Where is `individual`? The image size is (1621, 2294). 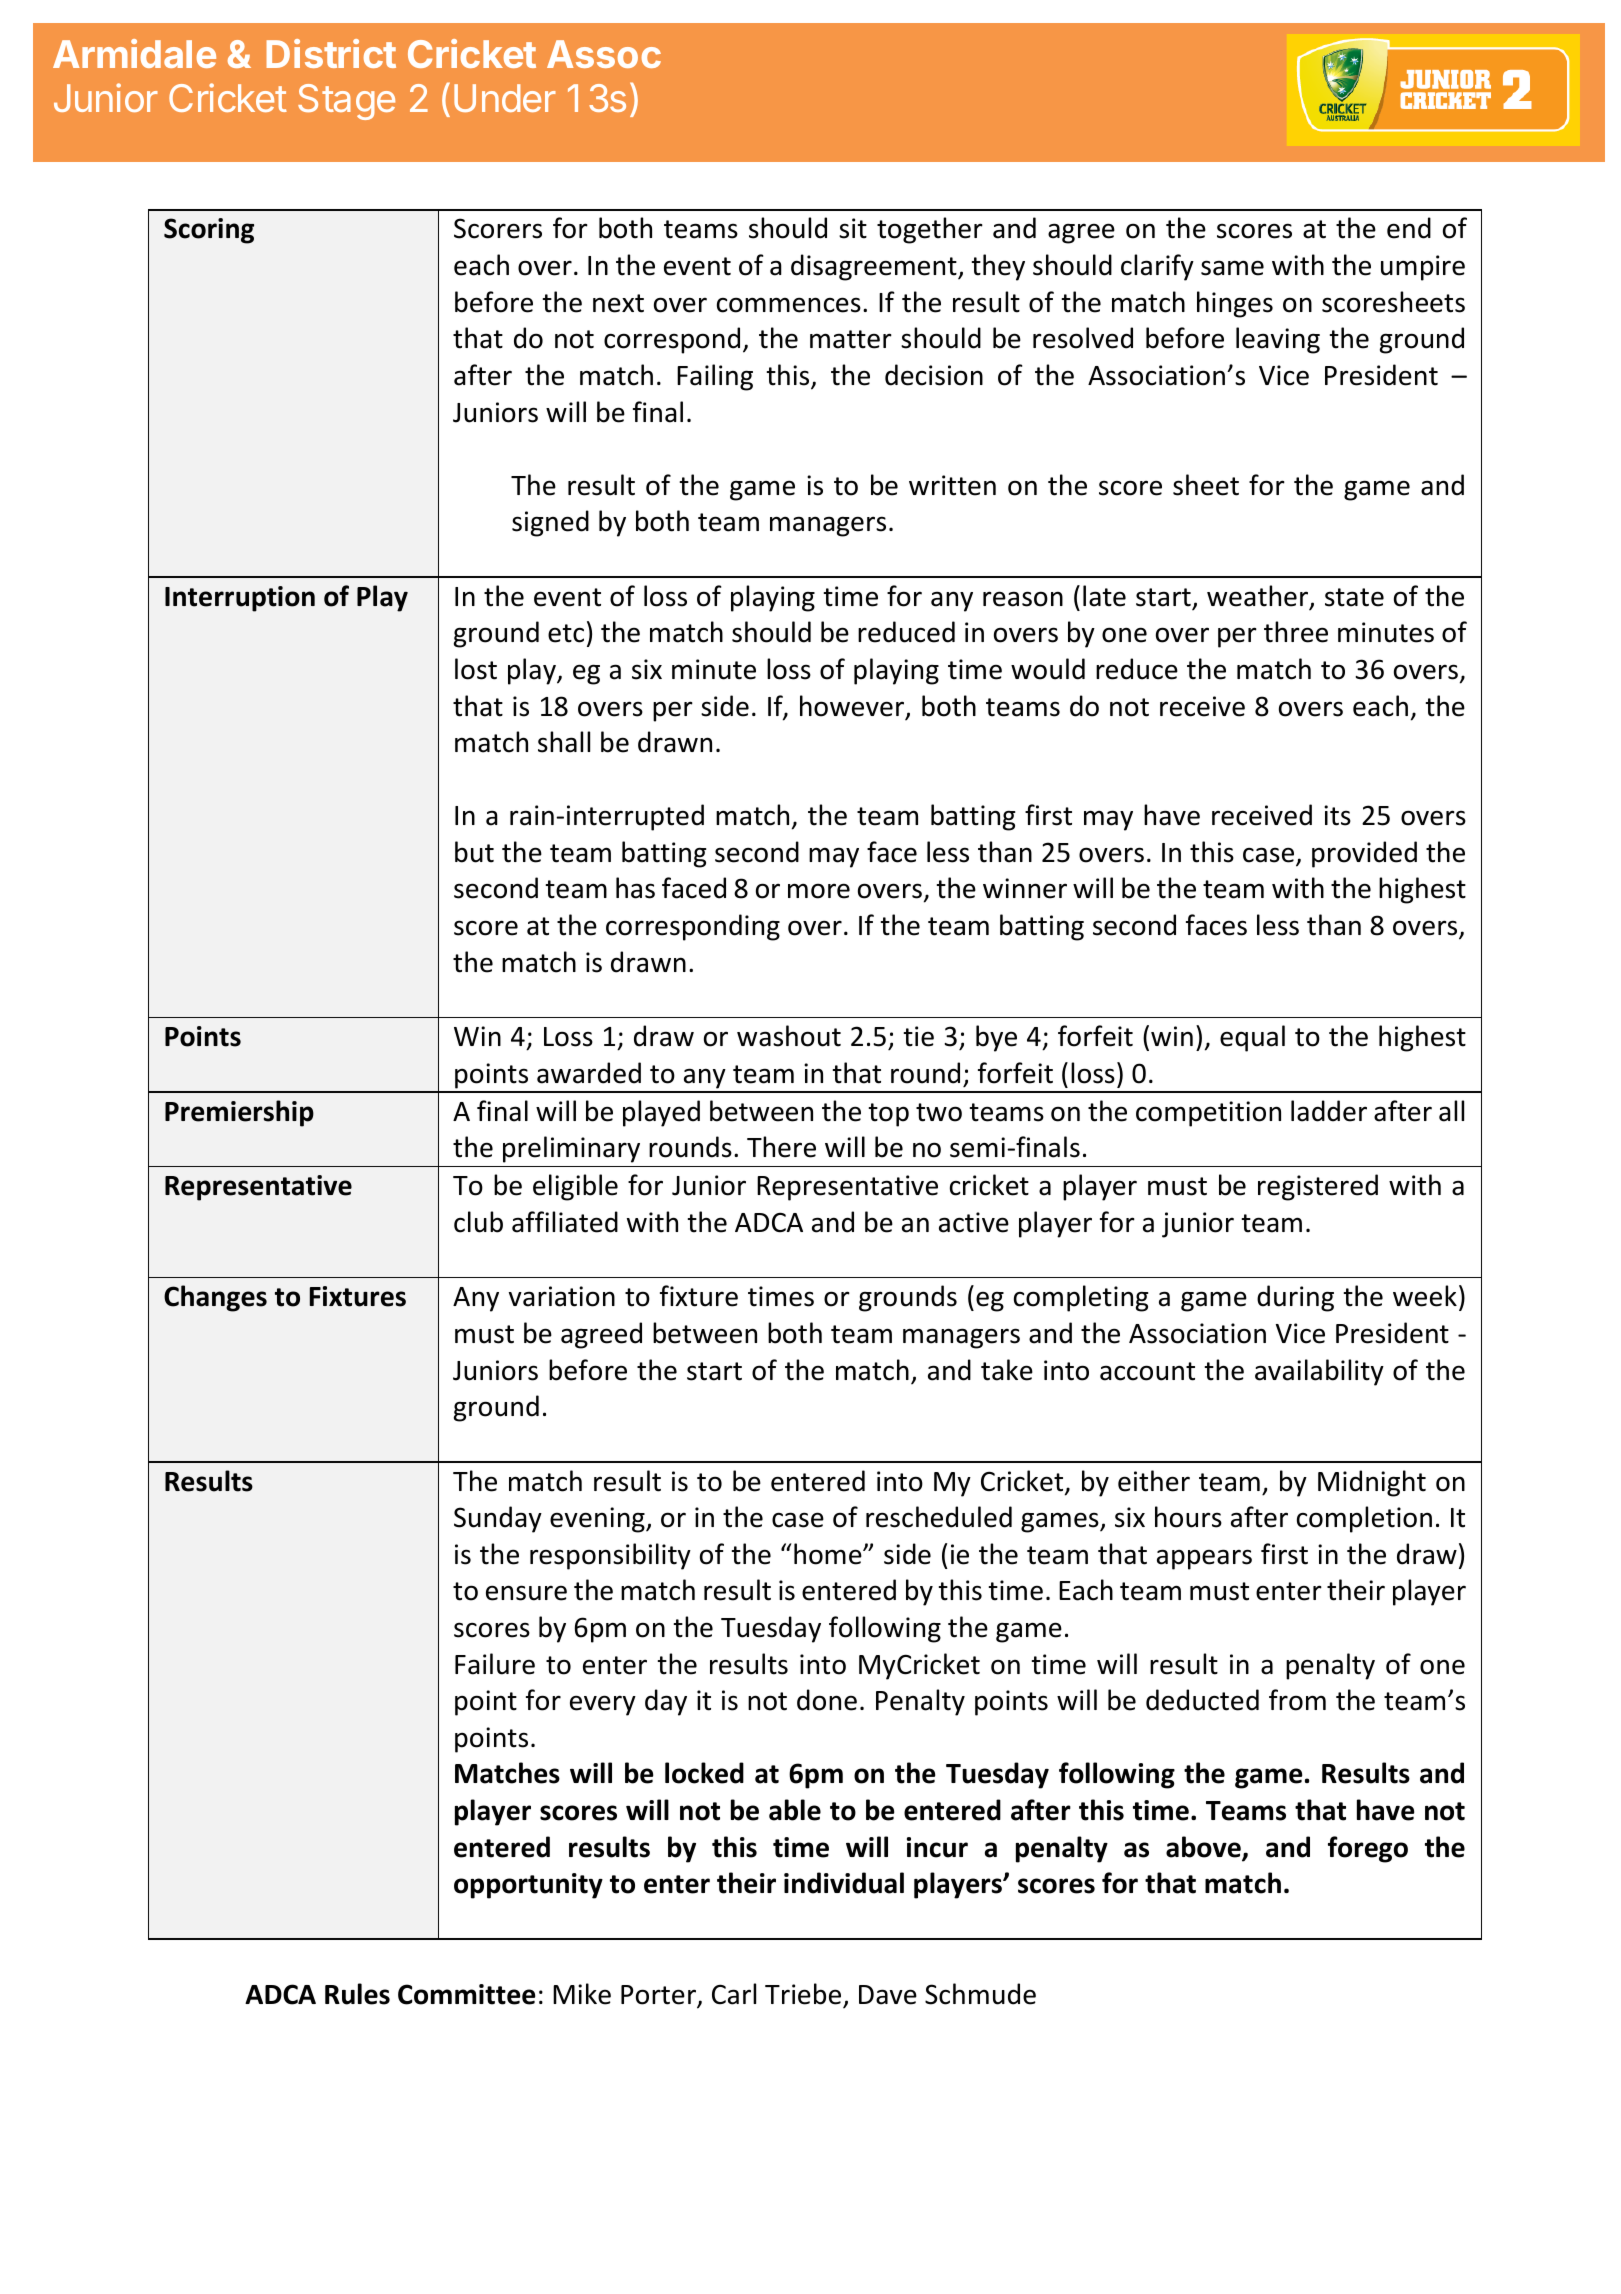 individual is located at coordinates (844, 1883).
